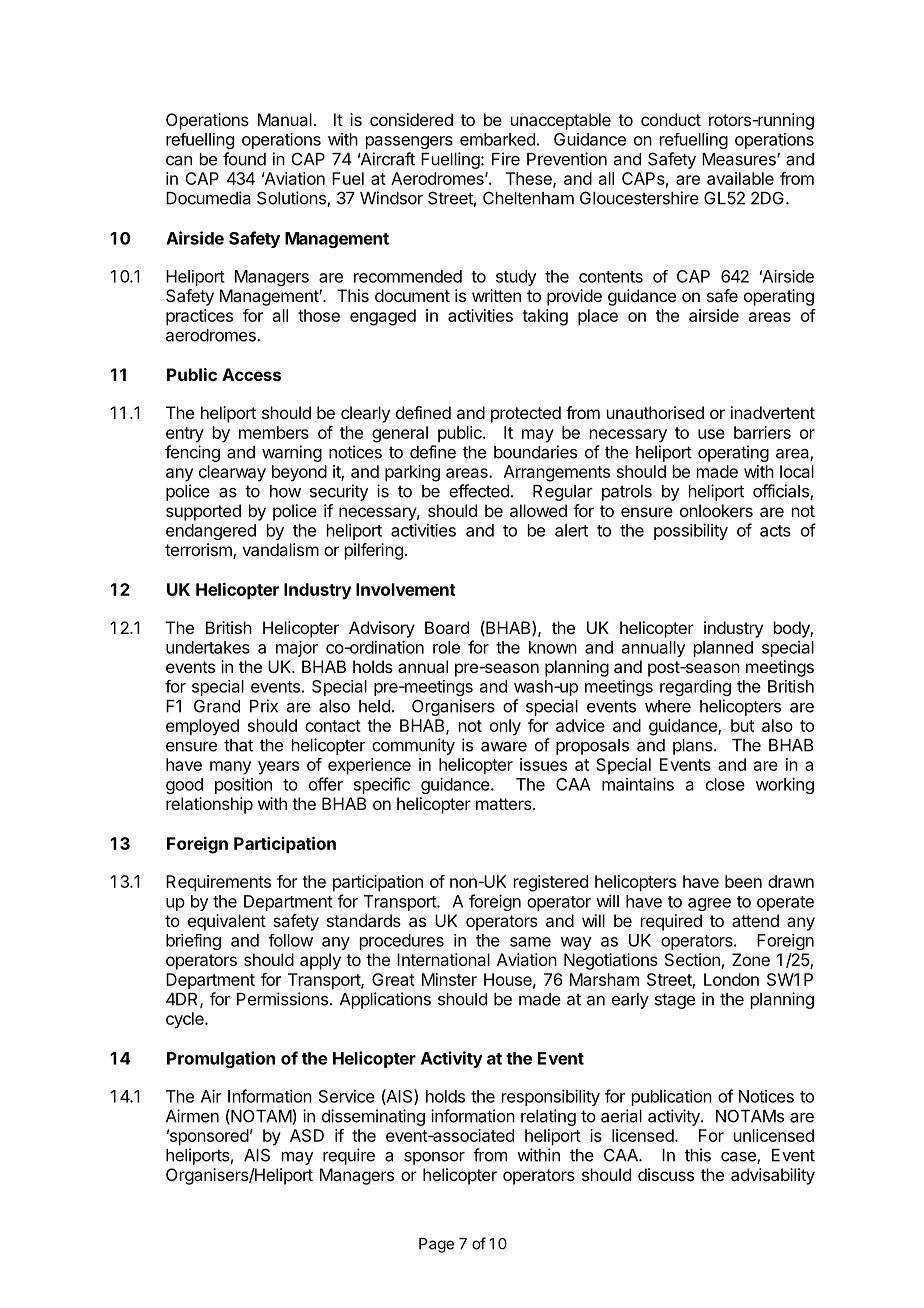  Describe the element at coordinates (743, 881) in the page. I see `been` at that location.
